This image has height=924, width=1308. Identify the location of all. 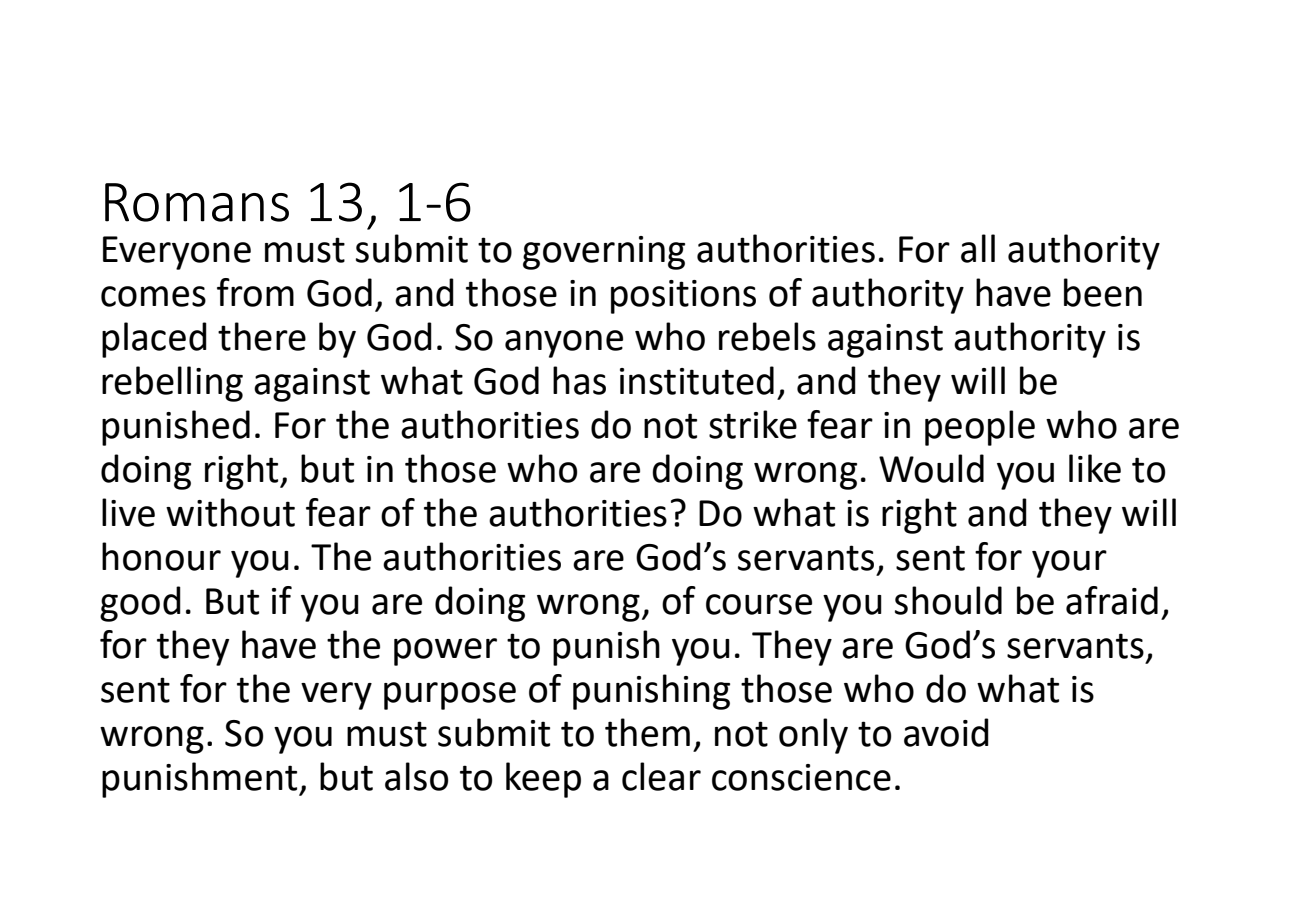
(978, 248).
